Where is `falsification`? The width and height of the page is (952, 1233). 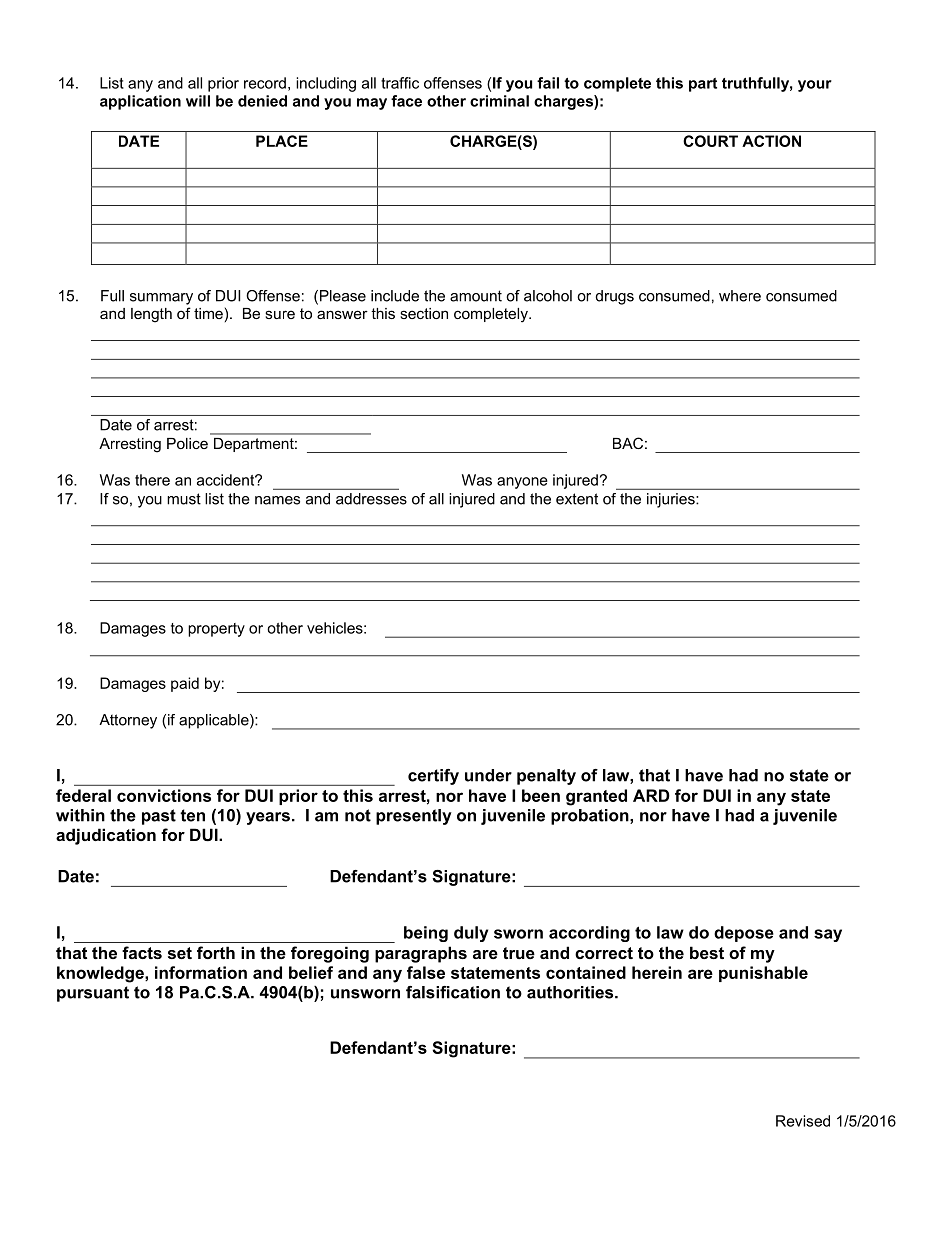
falsification is located at coordinates (453, 992).
